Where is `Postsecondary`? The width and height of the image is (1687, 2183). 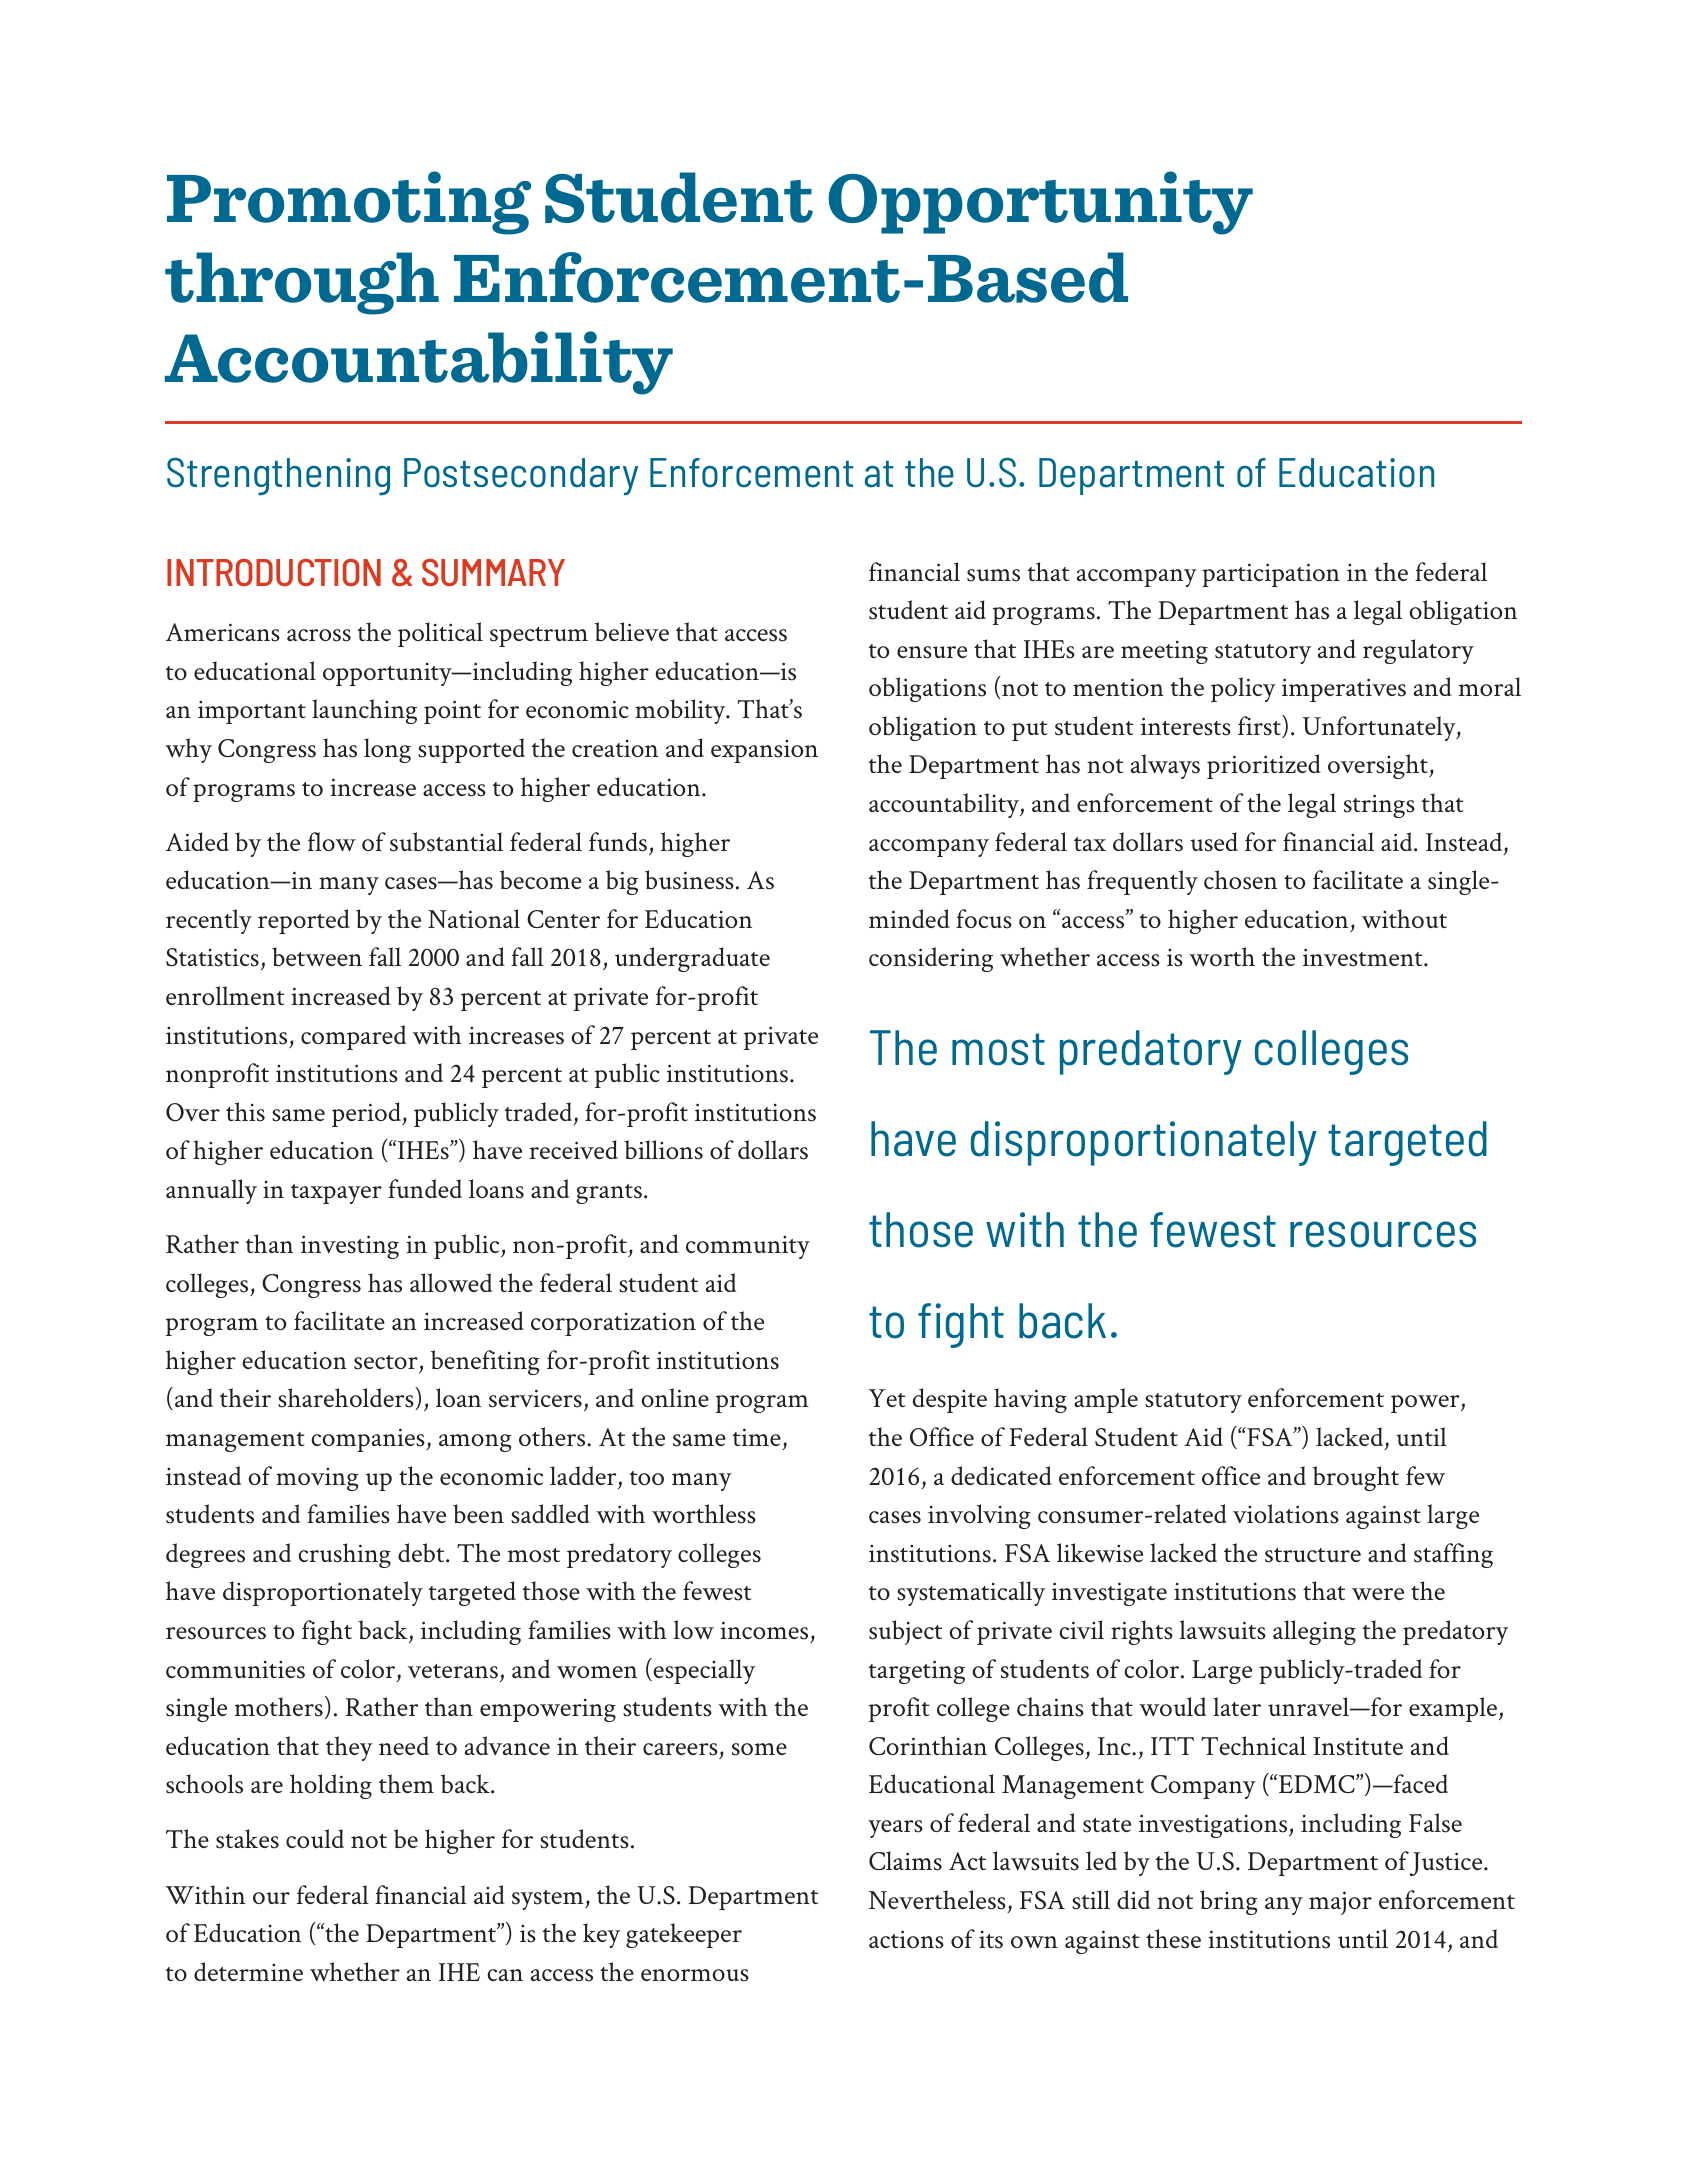
Postsecondary is located at coordinates (521, 476).
